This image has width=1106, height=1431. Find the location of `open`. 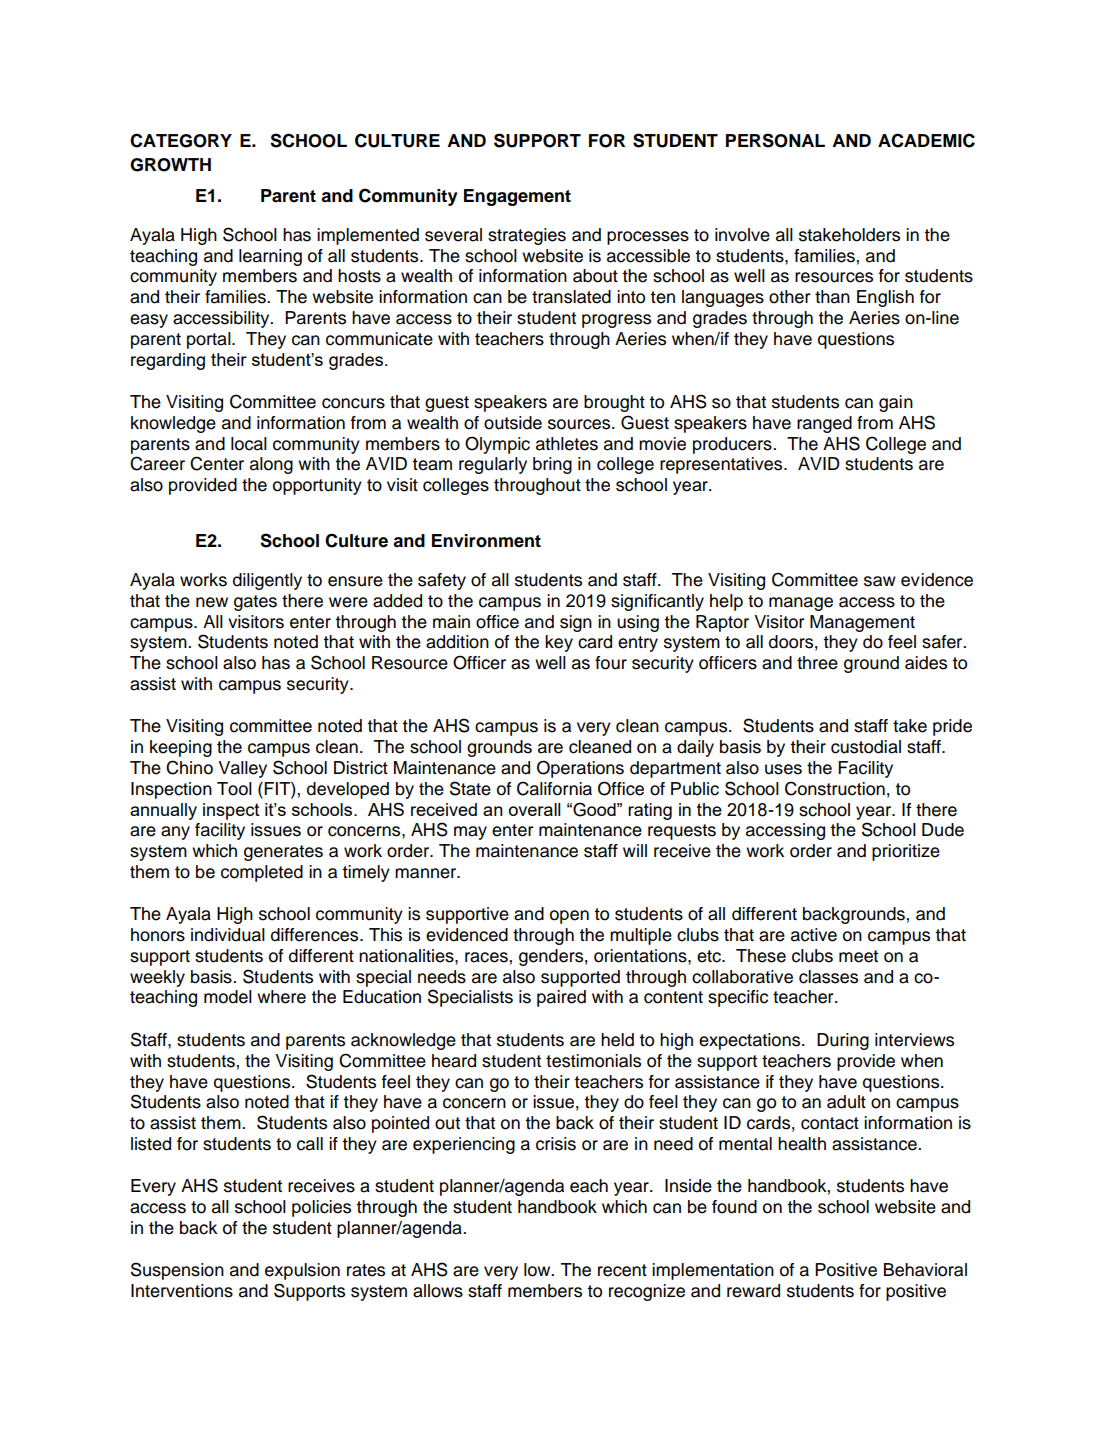

open is located at coordinates (569, 917).
